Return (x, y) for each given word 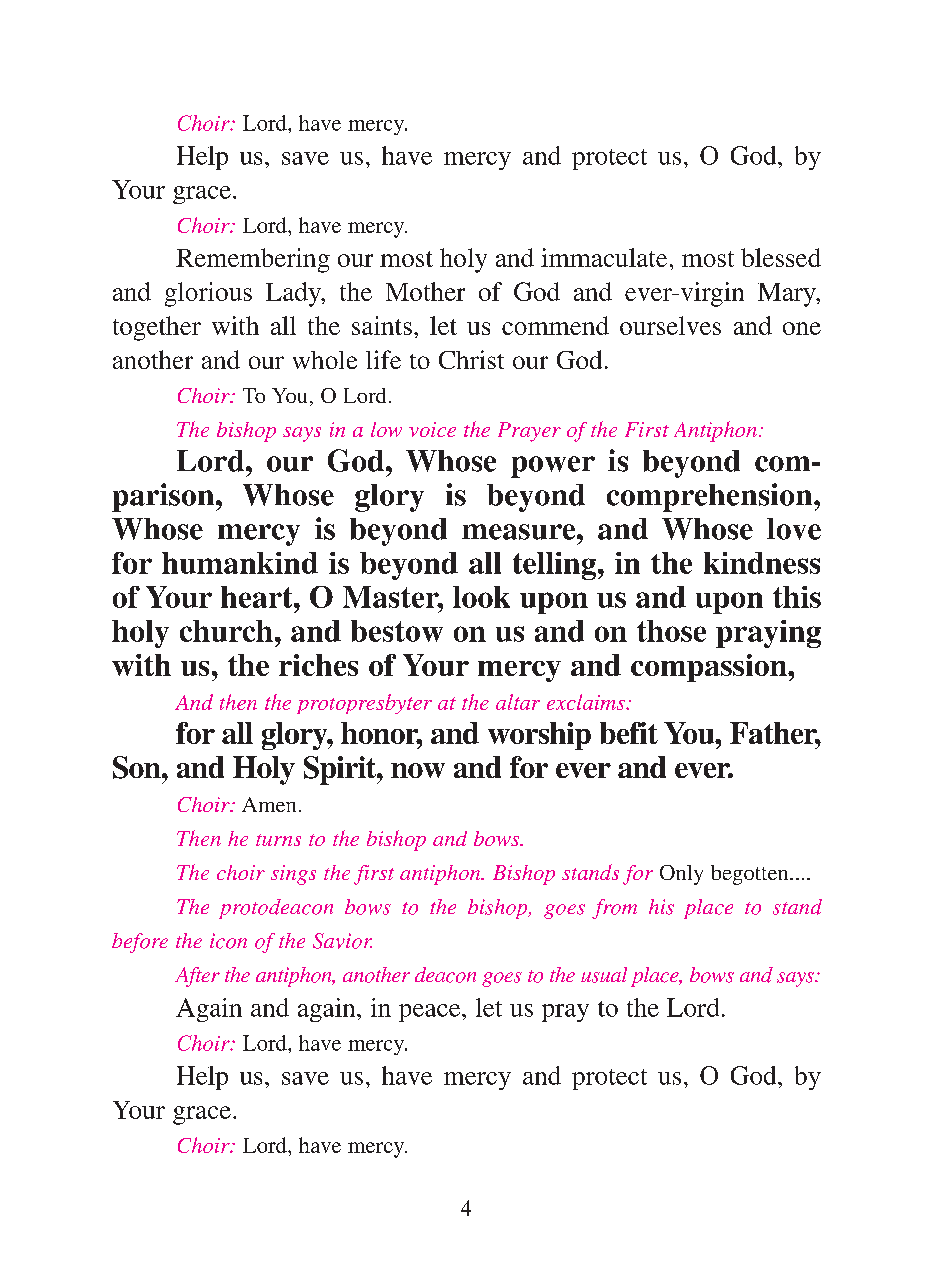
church (226, 631)
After (197, 977)
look (481, 597)
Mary (788, 295)
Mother (425, 291)
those (671, 631)
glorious (208, 294)
